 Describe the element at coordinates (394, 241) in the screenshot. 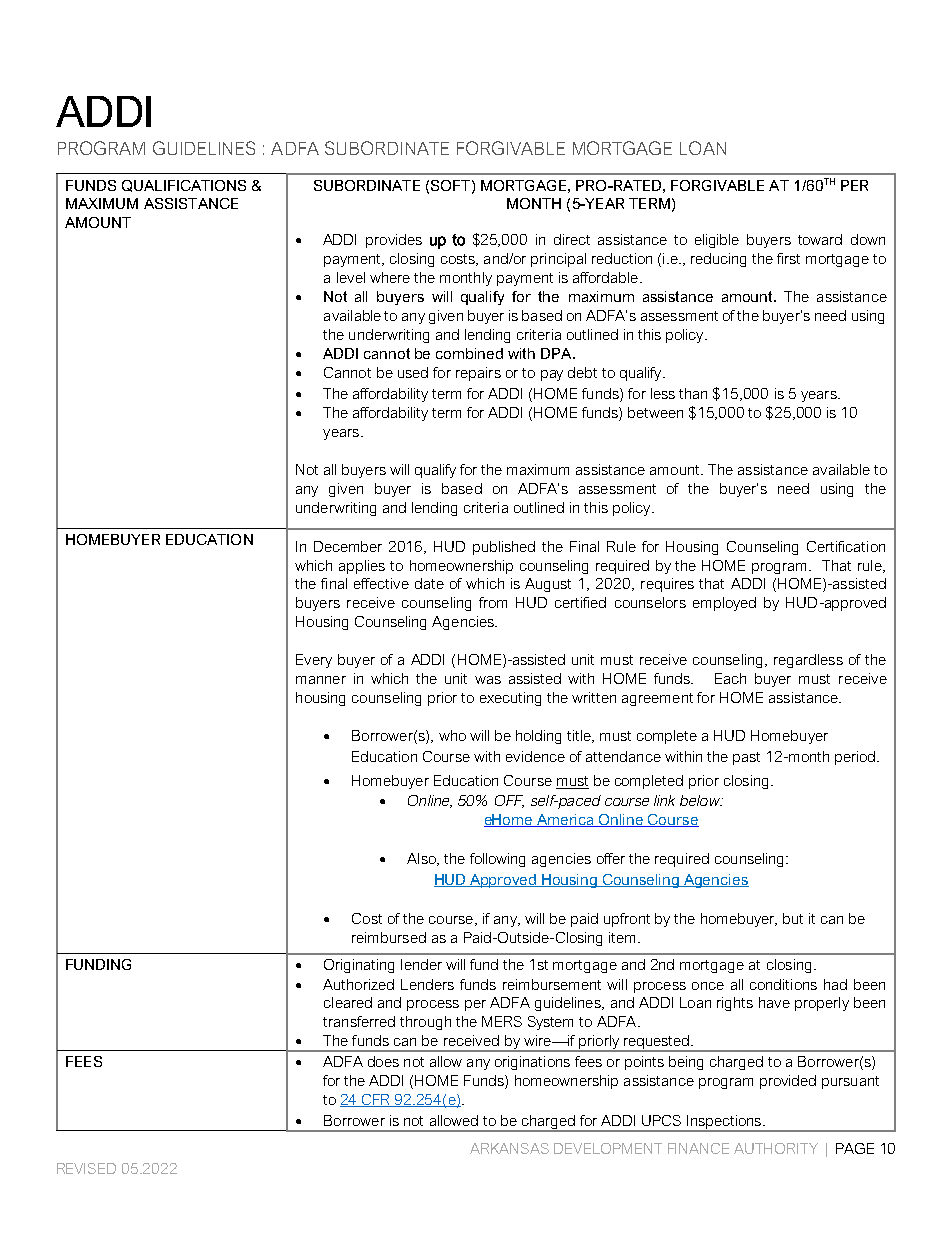

I see `provides` at that location.
